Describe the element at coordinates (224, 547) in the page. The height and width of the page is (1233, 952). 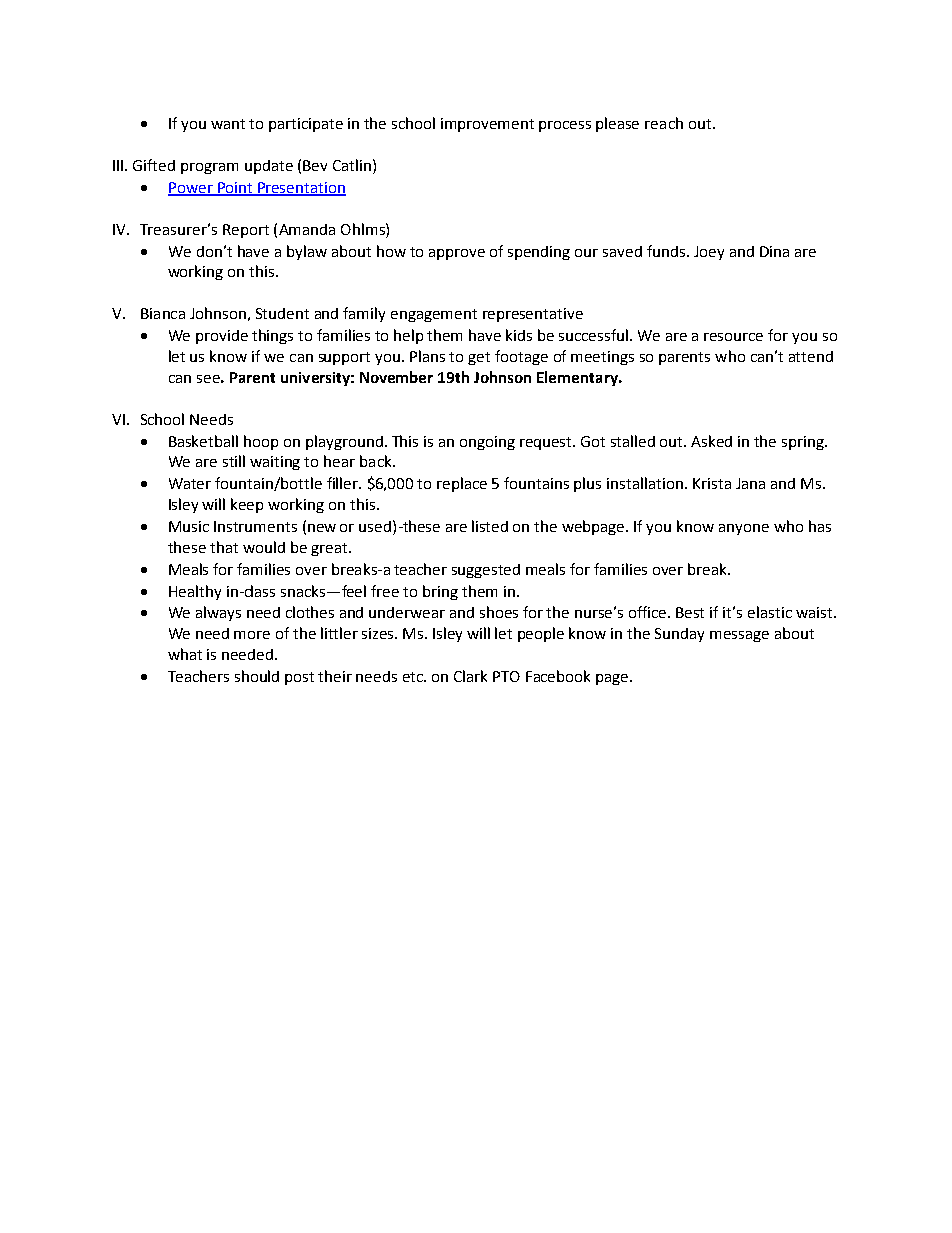
I see `that` at that location.
